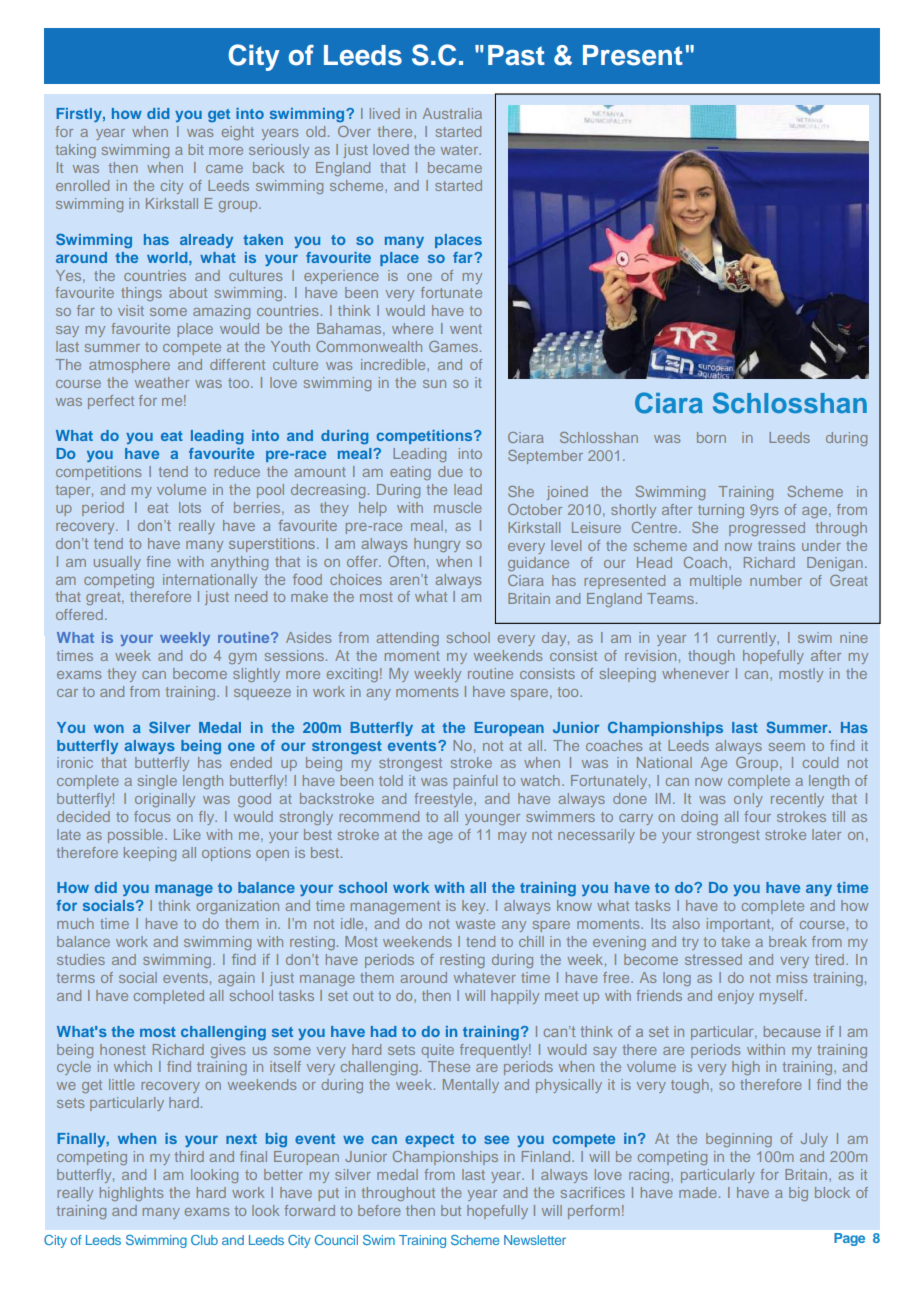 This image has width=924, height=1309. What do you see at coordinates (243, 658) in the image?
I see `gym` at bounding box center [243, 658].
